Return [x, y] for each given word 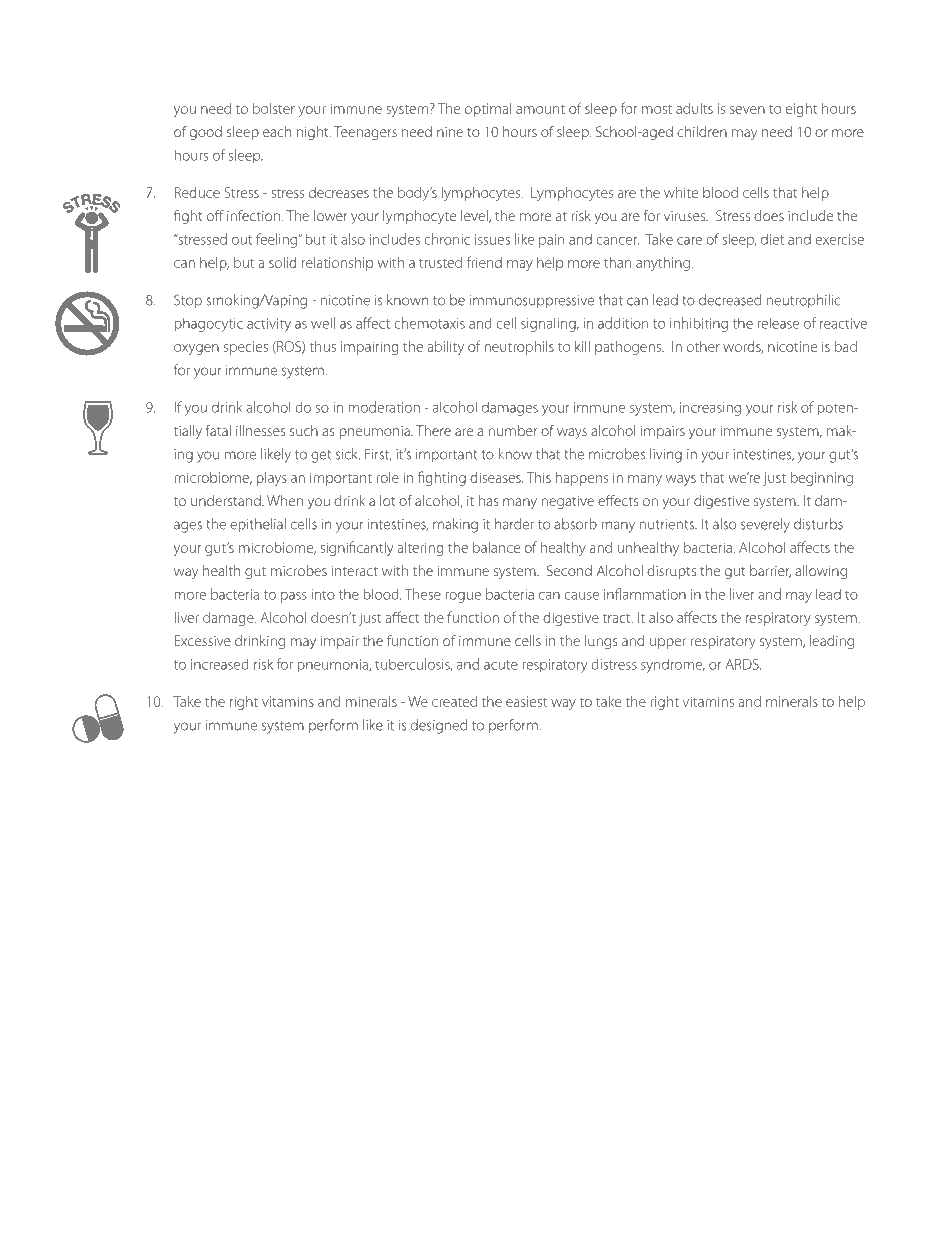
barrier [770, 571]
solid [283, 262]
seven [747, 110]
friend [484, 262]
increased [220, 664]
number [513, 430]
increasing [710, 409]
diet [772, 239]
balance [496, 547]
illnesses [261, 430]
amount [540, 109]
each [277, 131]
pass [294, 597]
